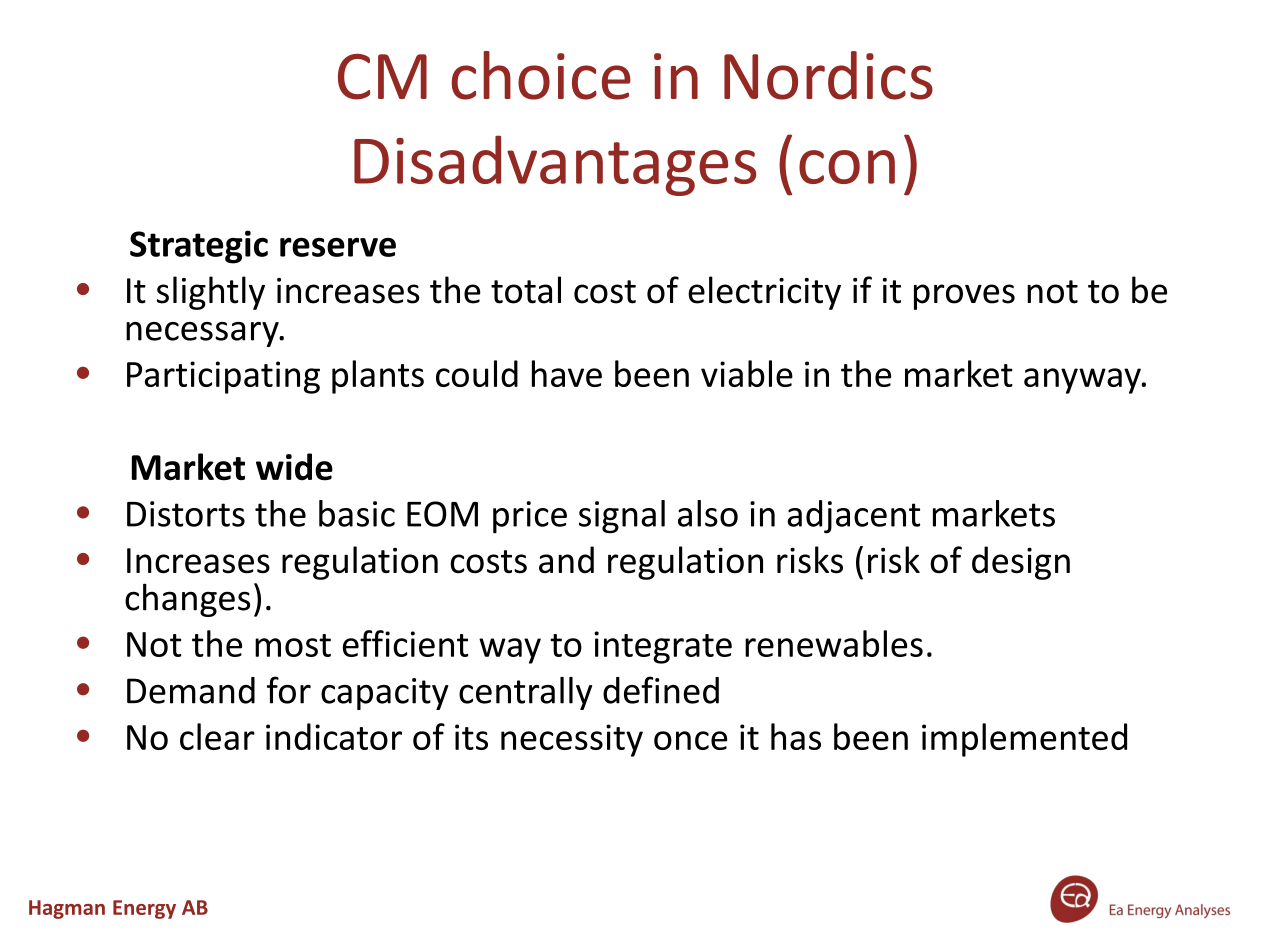 Image resolution: width=1270 pixels, height=952 pixels. What do you see at coordinates (541, 75) in the screenshot?
I see `choice` at bounding box center [541, 75].
